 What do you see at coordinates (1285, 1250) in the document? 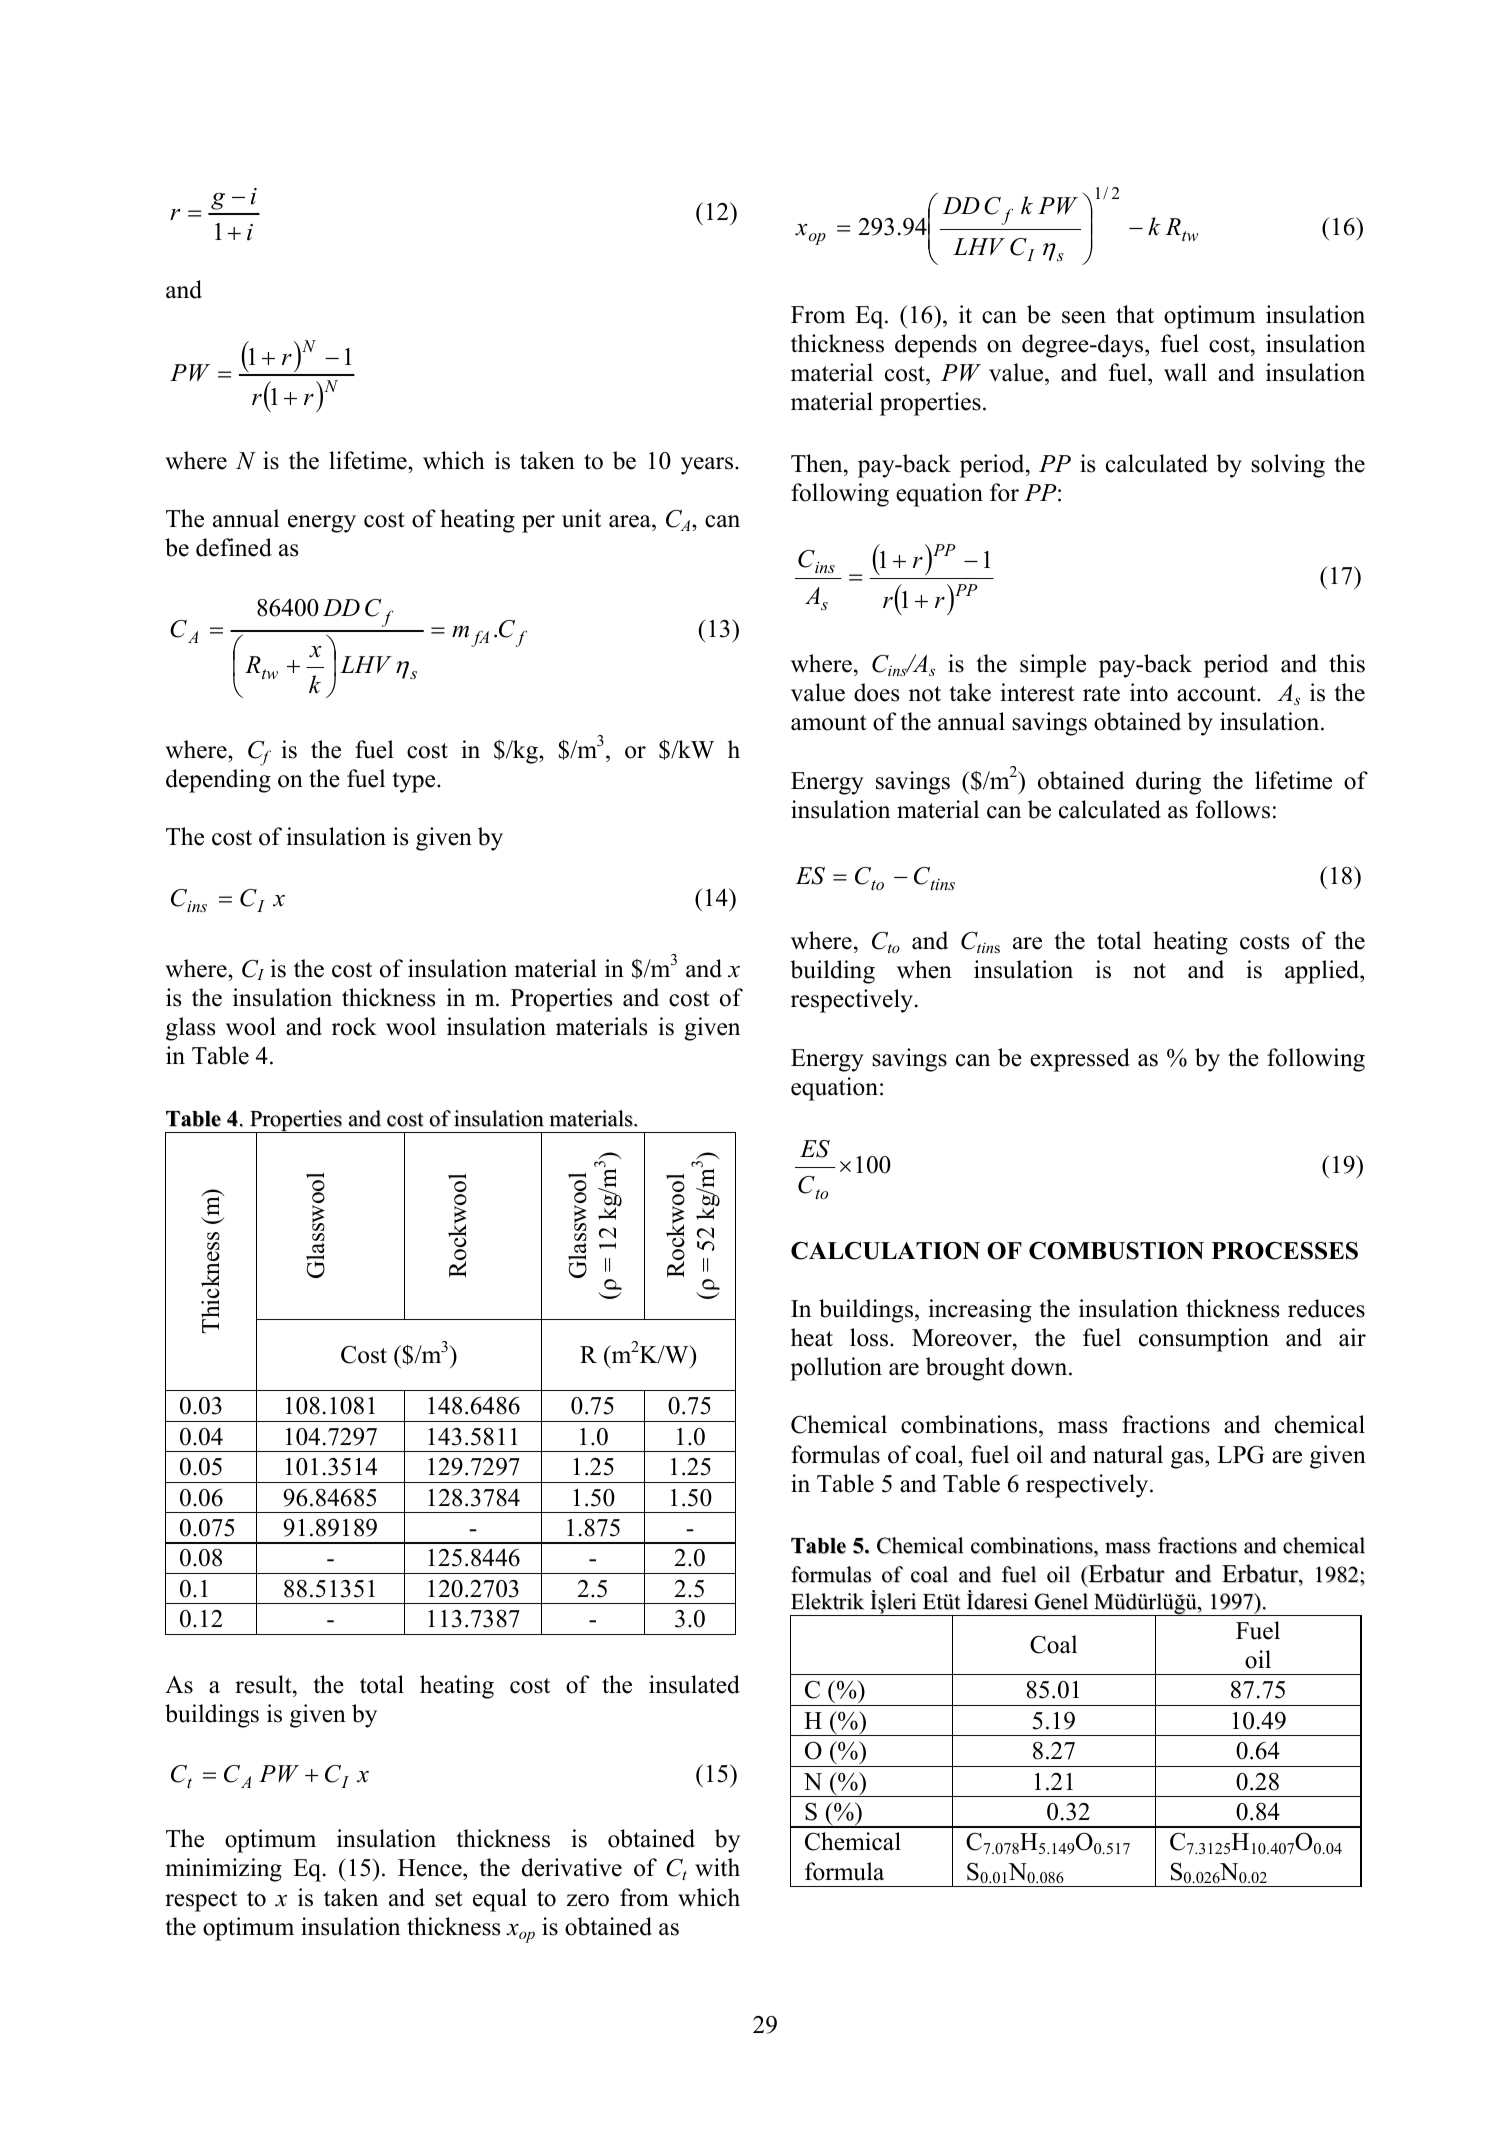
I see `PROCESSES` at bounding box center [1285, 1250].
